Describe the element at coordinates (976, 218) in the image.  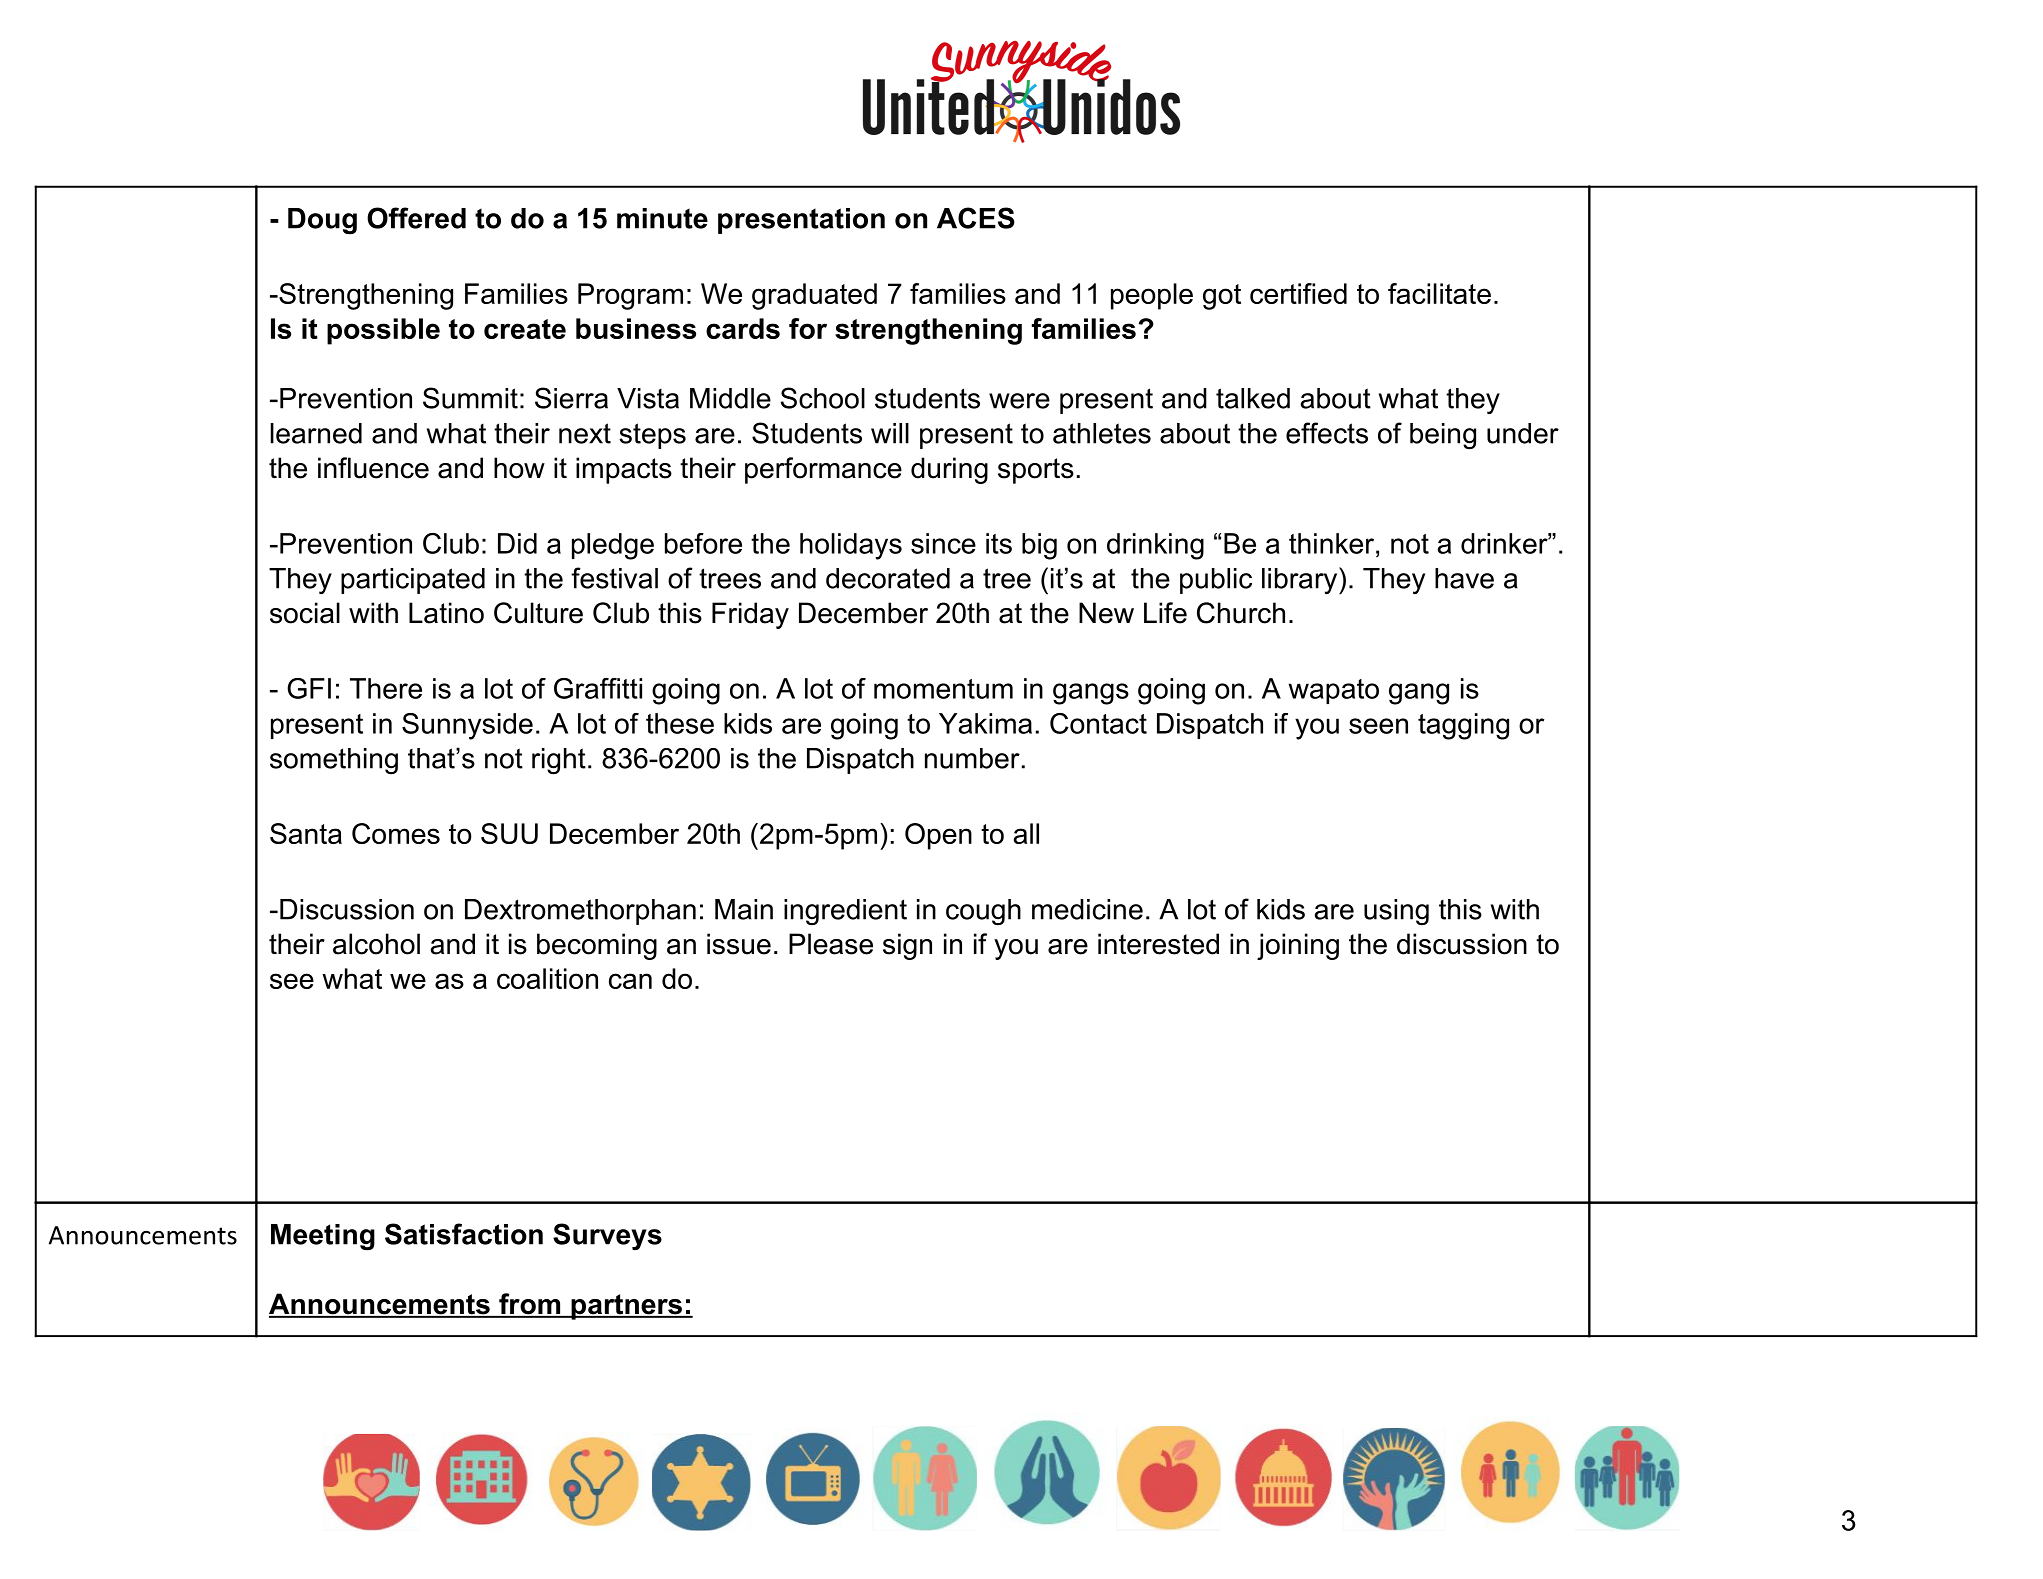
I see `ACES` at that location.
